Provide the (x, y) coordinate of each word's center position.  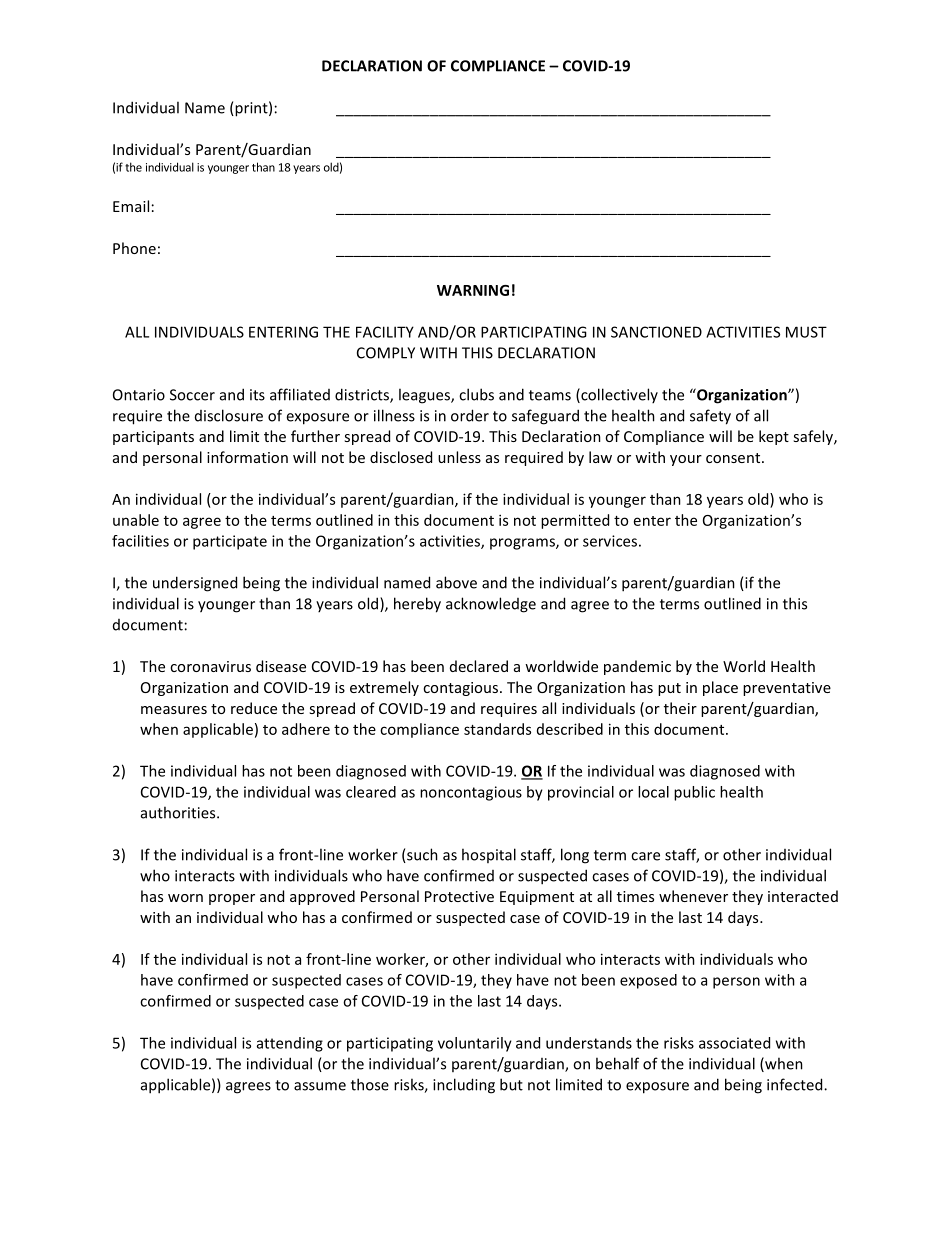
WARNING (473, 290)
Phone (134, 248)
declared (479, 666)
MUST (806, 332)
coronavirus (210, 666)
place (720, 688)
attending (290, 1044)
